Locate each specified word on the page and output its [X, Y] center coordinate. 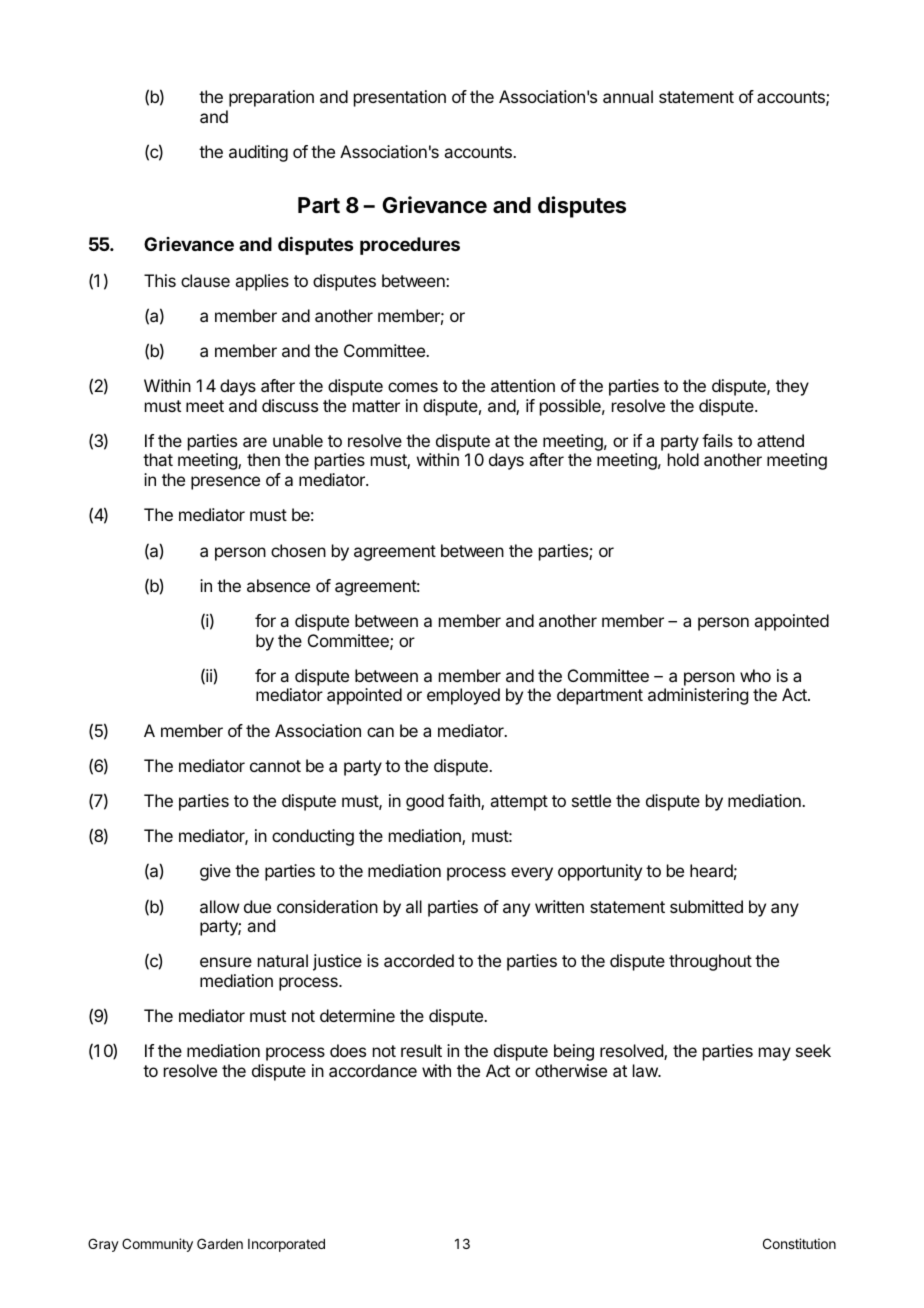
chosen [298, 550]
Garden [220, 1243]
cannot [275, 766]
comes [413, 387]
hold [683, 459]
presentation [400, 98]
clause [205, 280]
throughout [710, 962]
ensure [226, 962]
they [792, 387]
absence [278, 585]
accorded [419, 960]
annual [628, 96]
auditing [258, 153]
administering [698, 696]
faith [465, 802]
